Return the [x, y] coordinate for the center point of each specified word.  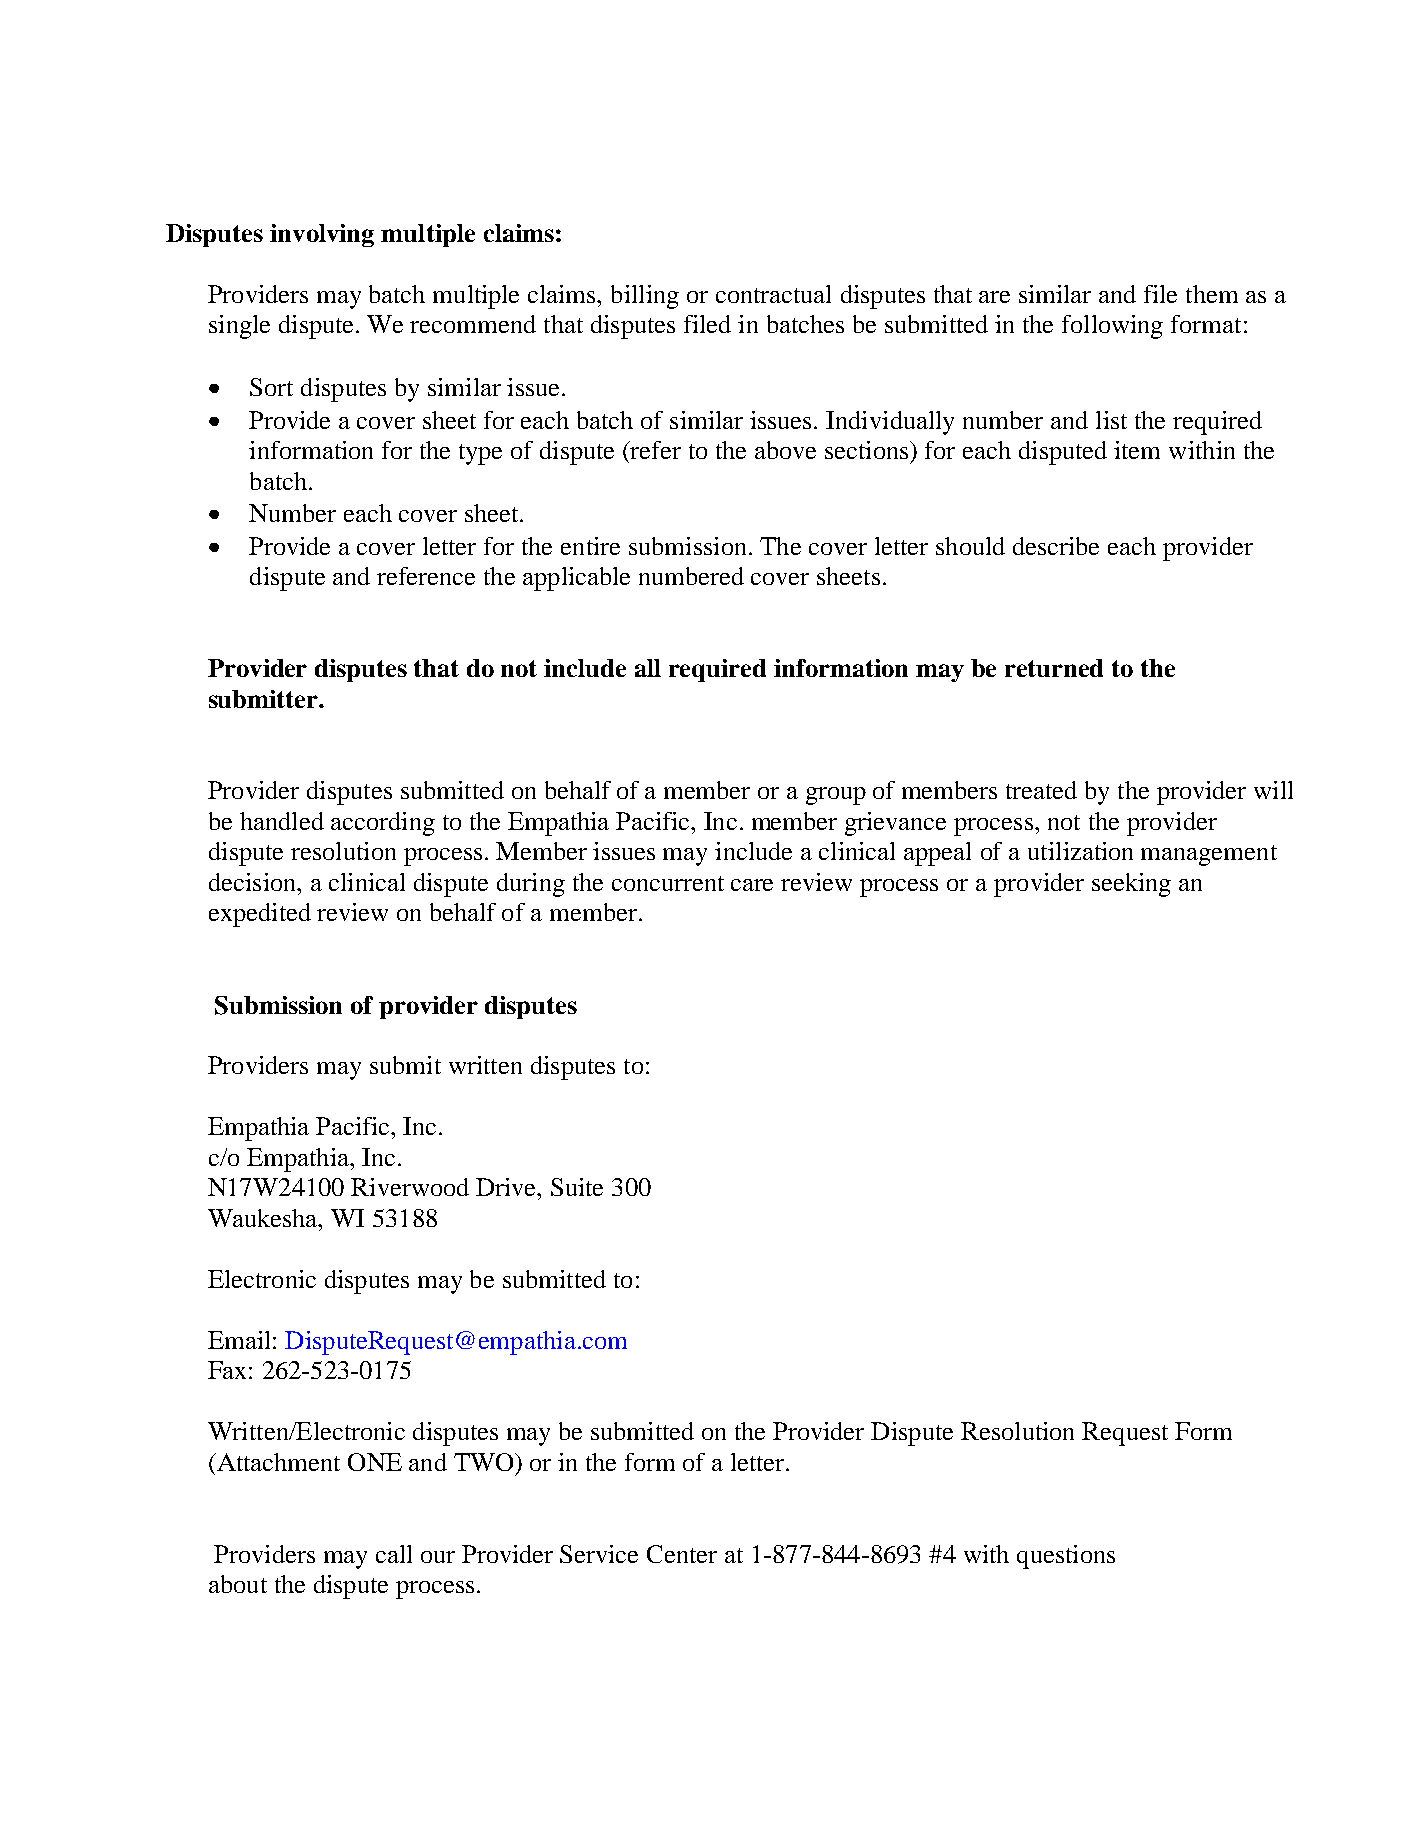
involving [322, 235]
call [394, 1554]
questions [1066, 1557]
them [1212, 294]
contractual [773, 294]
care [752, 885]
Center [682, 1554]
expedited [260, 915]
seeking [1131, 885]
